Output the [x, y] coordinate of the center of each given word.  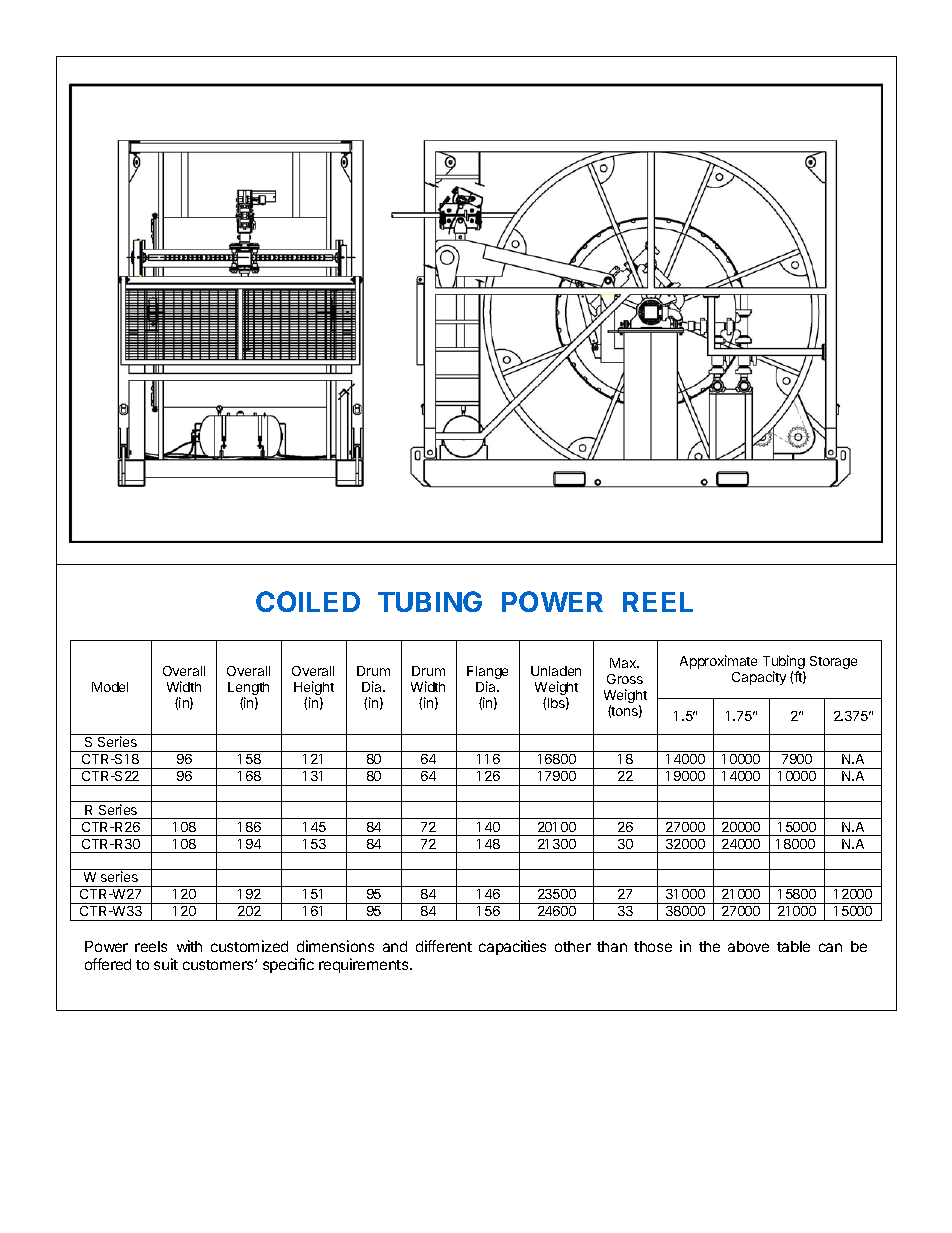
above [748, 946]
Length [248, 690]
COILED [308, 601]
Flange [487, 674]
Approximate [718, 662]
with [189, 946]
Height [314, 689]
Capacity [759, 678]
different [444, 946]
